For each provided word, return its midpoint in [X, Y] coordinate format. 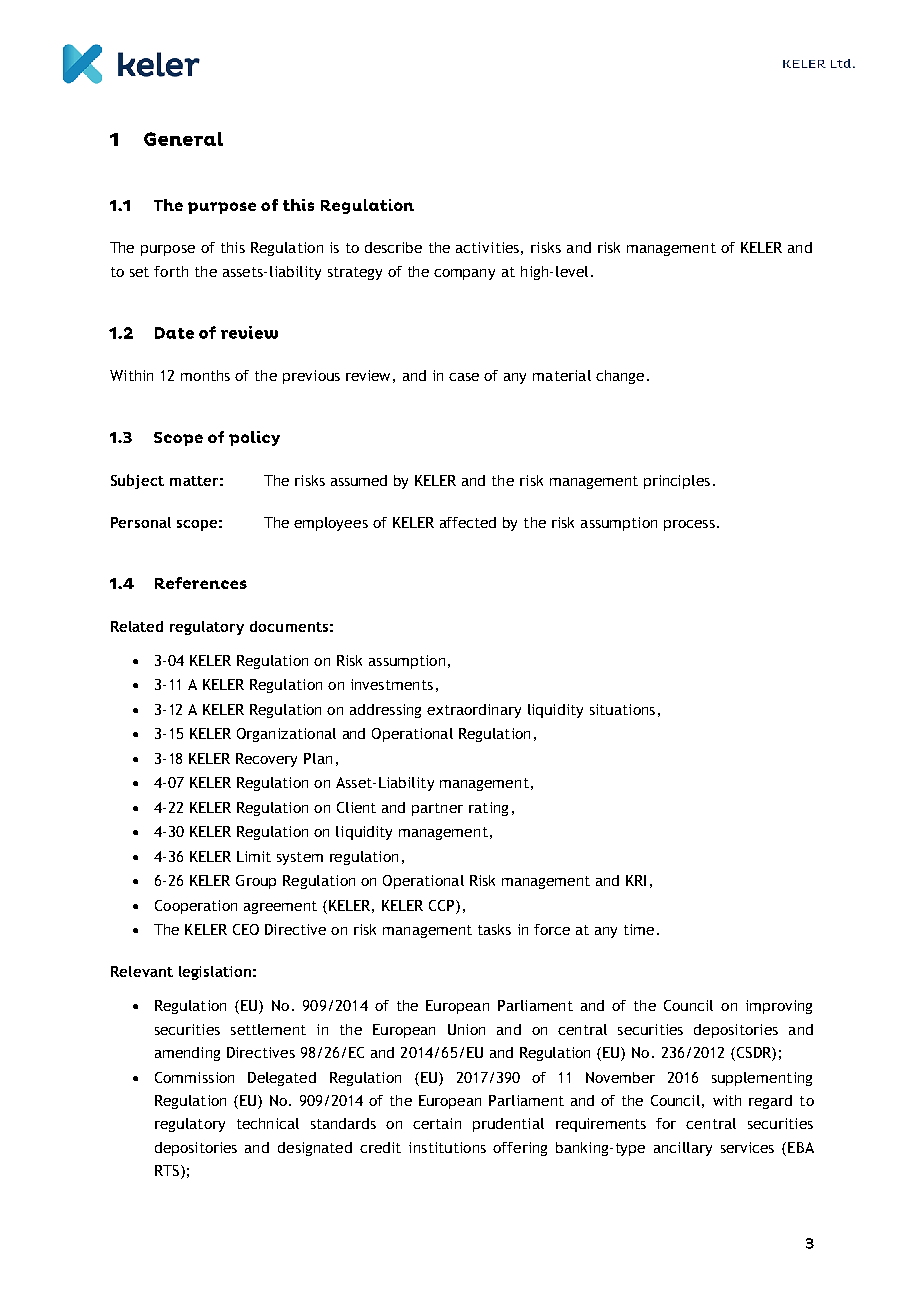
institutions [447, 1147]
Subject [137, 481]
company [464, 274]
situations [622, 709]
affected [468, 522]
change [620, 377]
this [233, 247]
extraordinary [474, 711]
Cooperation [196, 907]
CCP [443, 905]
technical [268, 1123]
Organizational [286, 735]
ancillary [683, 1149]
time [639, 929]
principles [677, 482]
